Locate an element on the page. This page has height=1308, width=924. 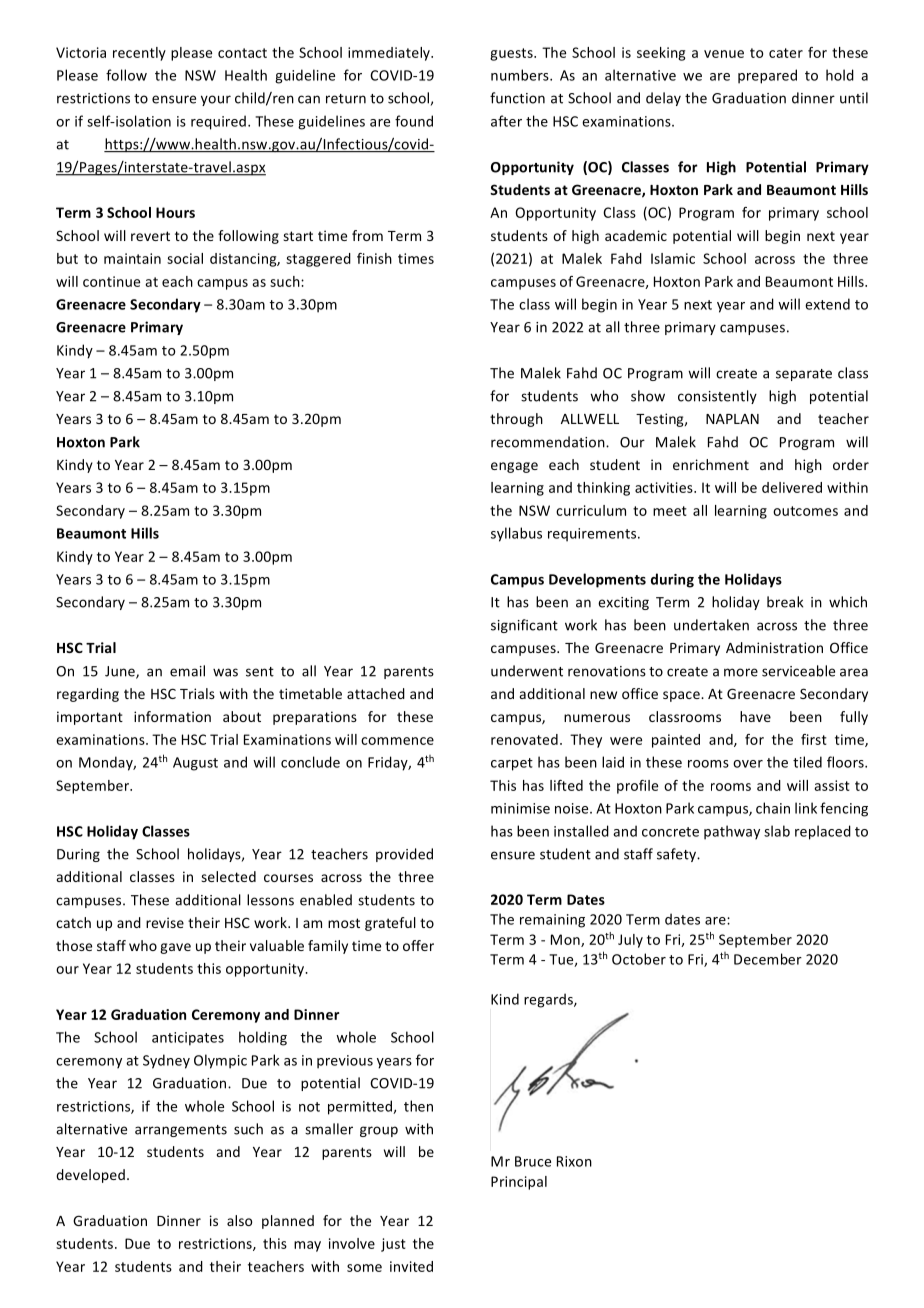
delivered is located at coordinates (792, 487).
